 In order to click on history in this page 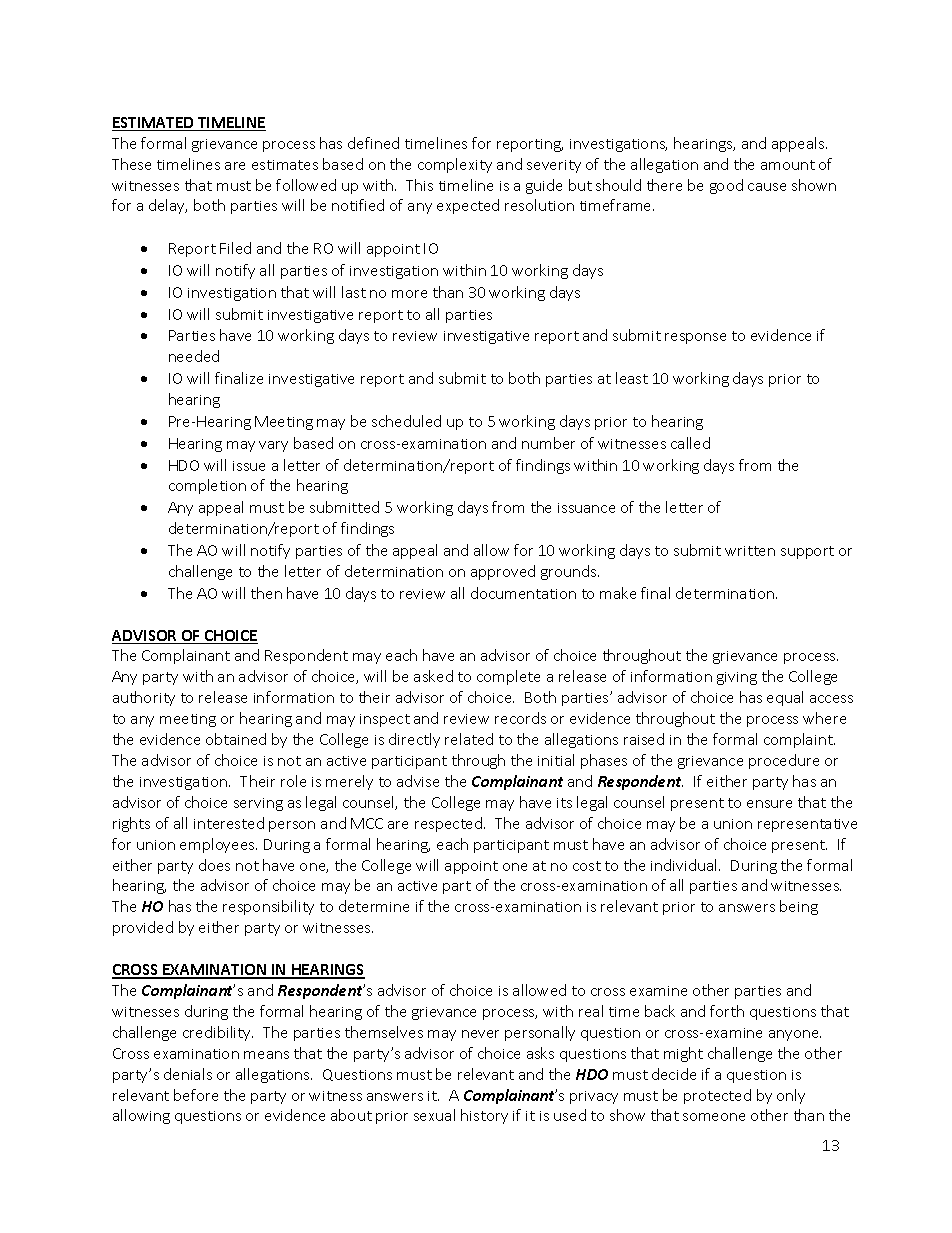, I will do `click(484, 1116)`.
